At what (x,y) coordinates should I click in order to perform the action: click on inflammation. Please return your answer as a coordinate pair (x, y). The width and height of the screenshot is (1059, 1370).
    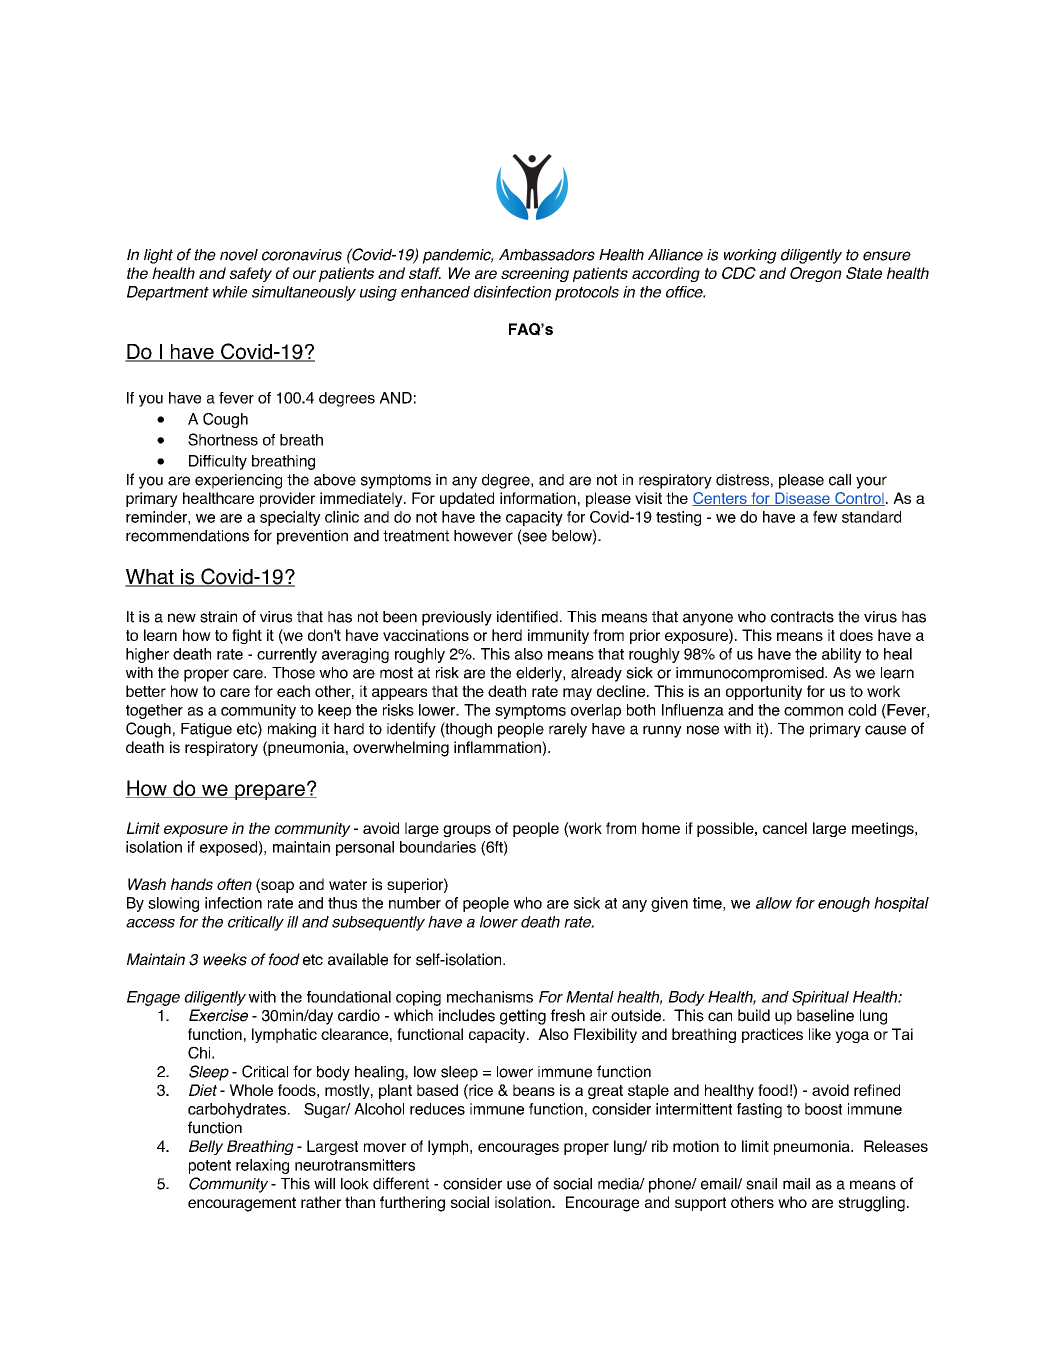
    Looking at the image, I should click on (498, 748).
